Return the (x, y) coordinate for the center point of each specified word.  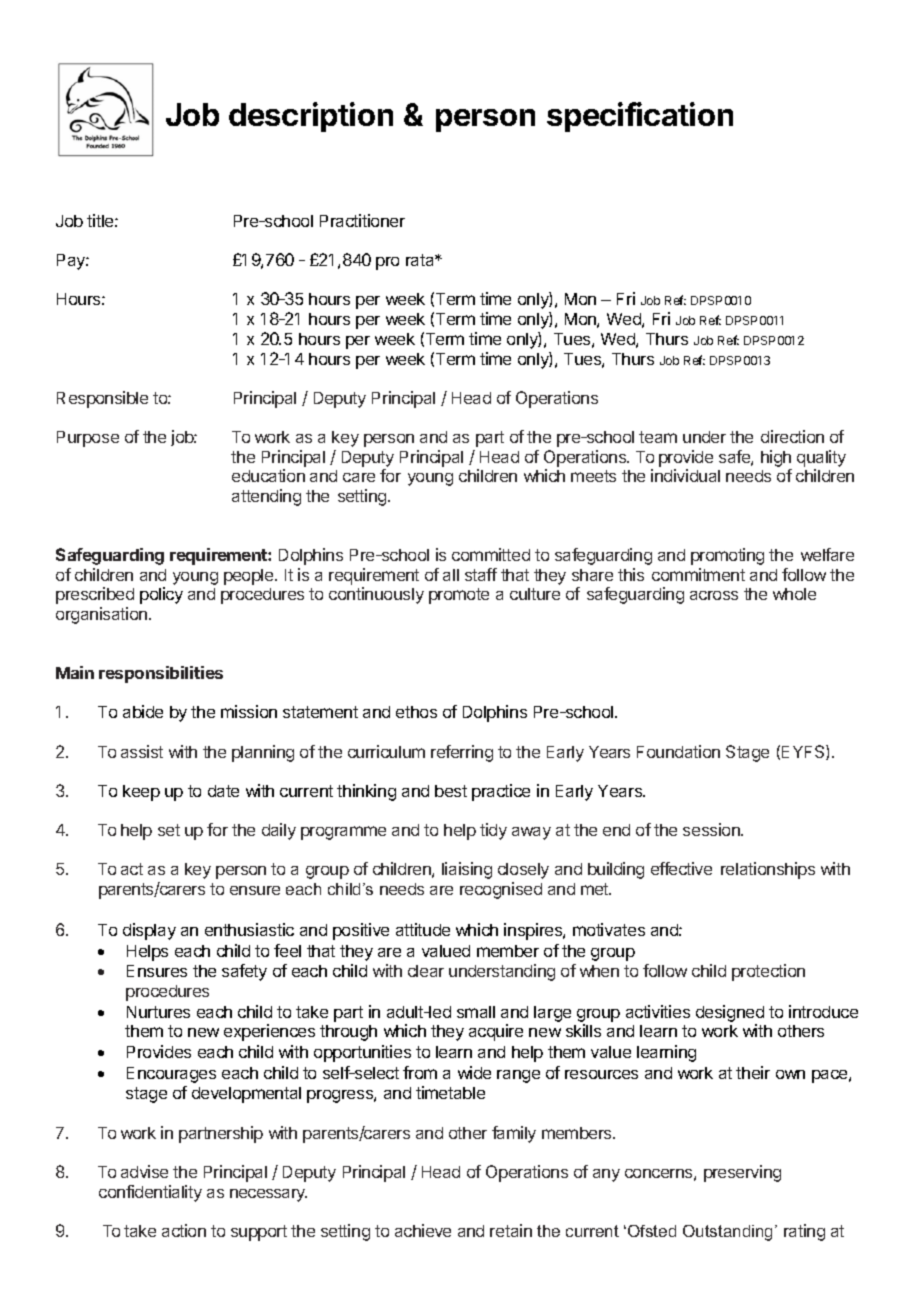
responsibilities (161, 674)
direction (792, 436)
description (311, 117)
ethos (416, 712)
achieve (423, 1230)
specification (640, 117)
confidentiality (150, 1193)
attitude (423, 929)
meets (593, 476)
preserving (742, 1173)
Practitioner (362, 220)
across (714, 595)
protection (768, 972)
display (149, 931)
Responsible (102, 399)
